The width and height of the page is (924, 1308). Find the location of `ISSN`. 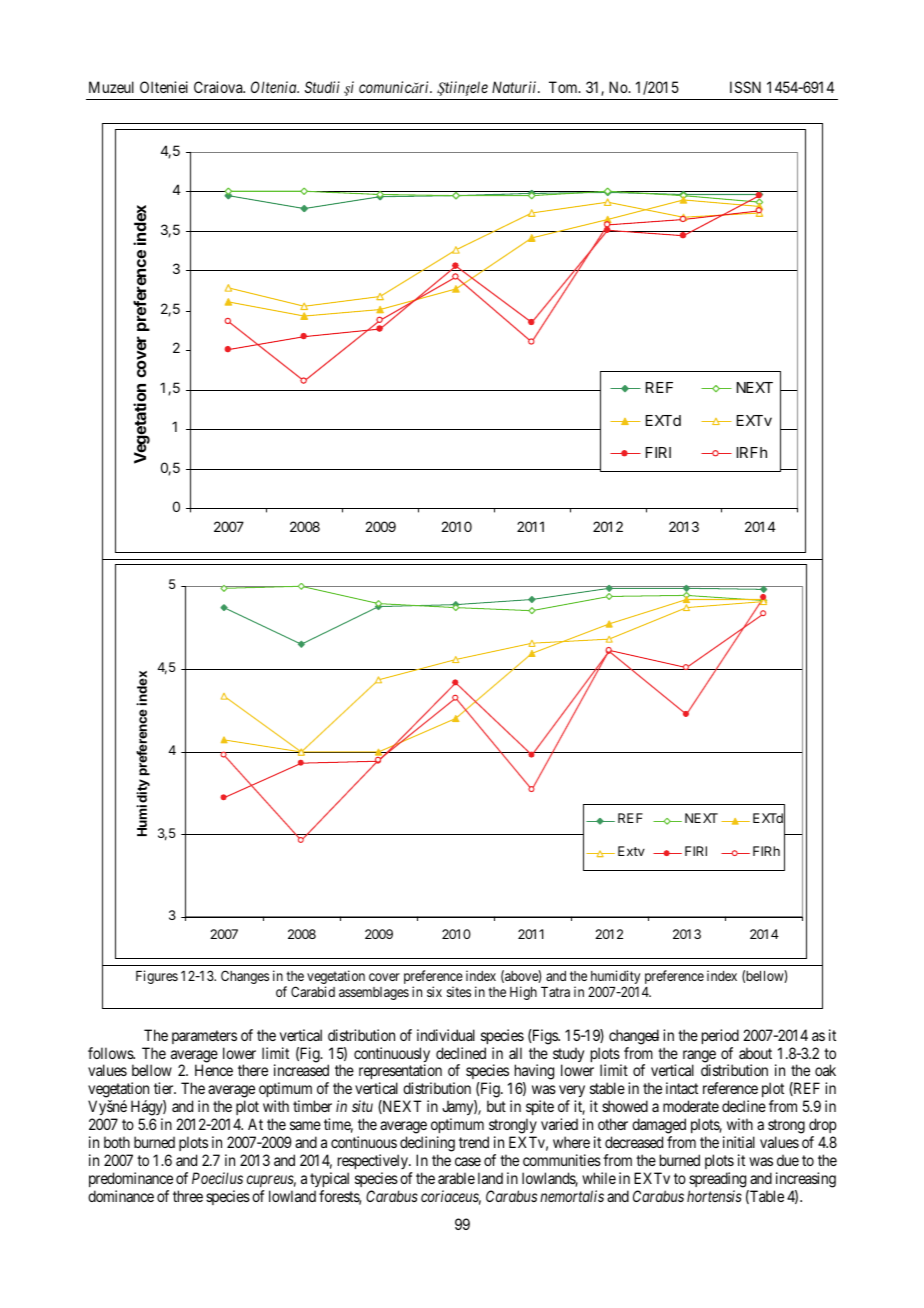

ISSN is located at coordinates (745, 87).
